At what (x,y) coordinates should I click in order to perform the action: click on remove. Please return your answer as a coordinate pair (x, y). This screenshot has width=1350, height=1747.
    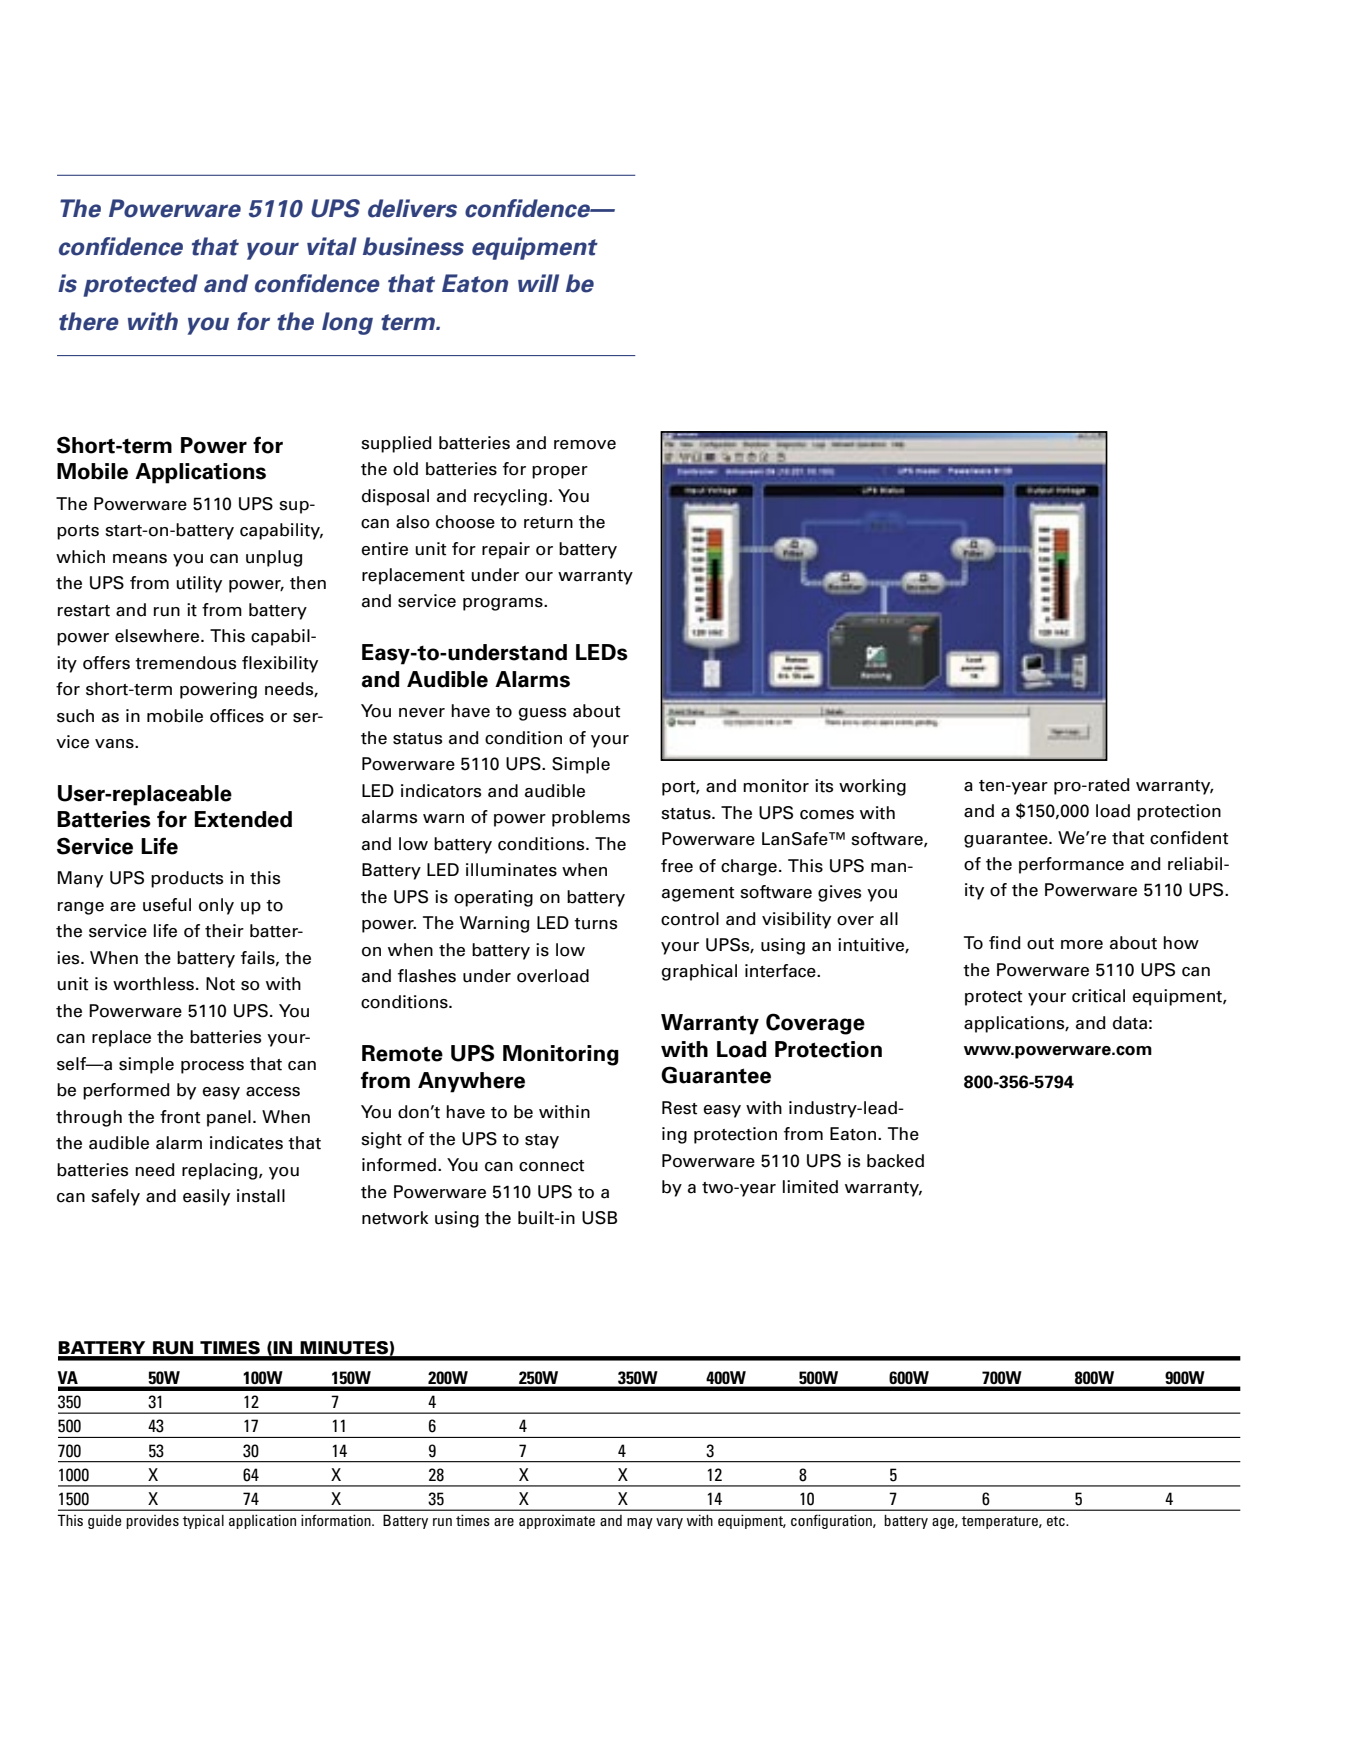
    Looking at the image, I should click on (585, 445).
